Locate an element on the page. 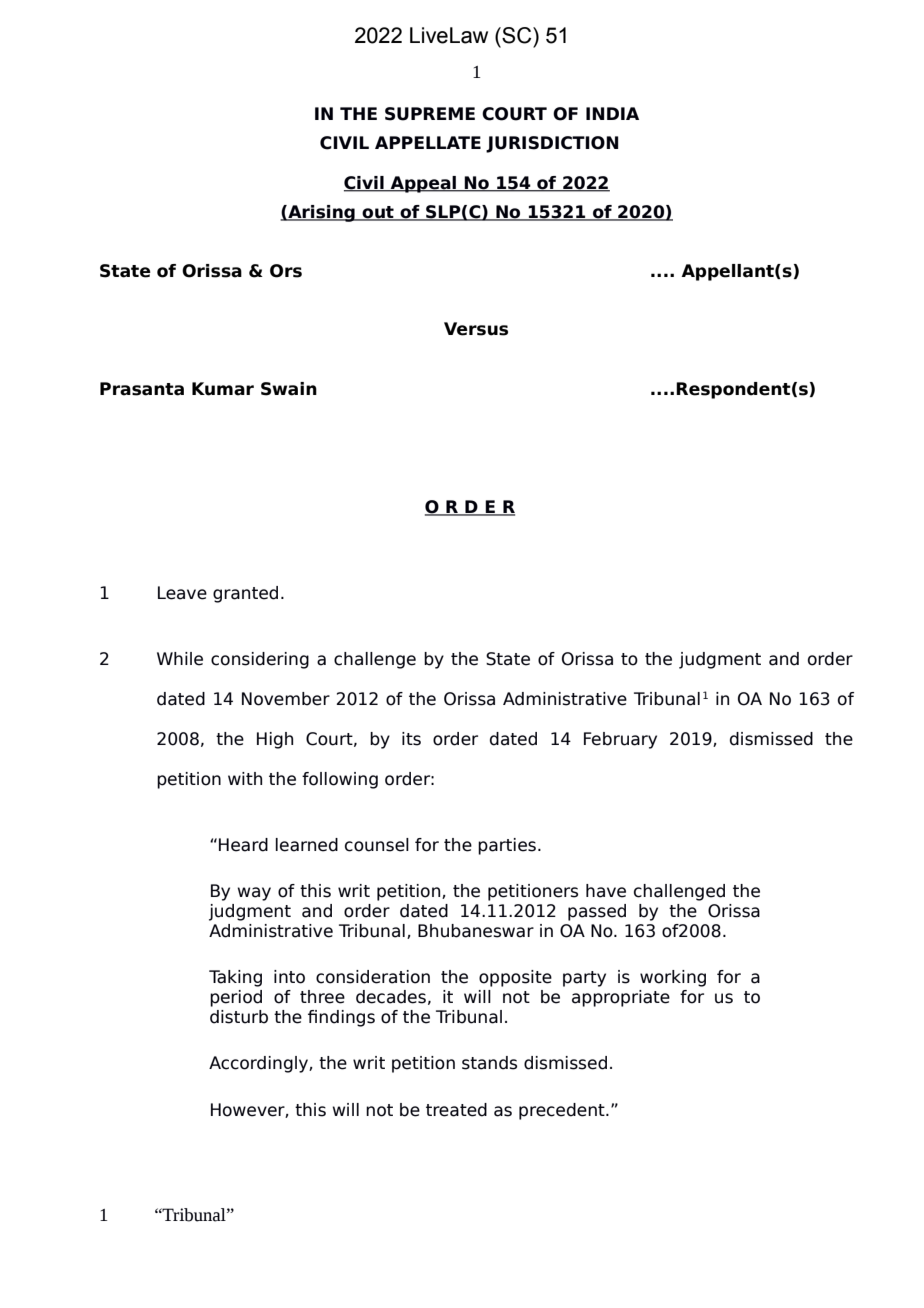  February is located at coordinates (620, 740).
